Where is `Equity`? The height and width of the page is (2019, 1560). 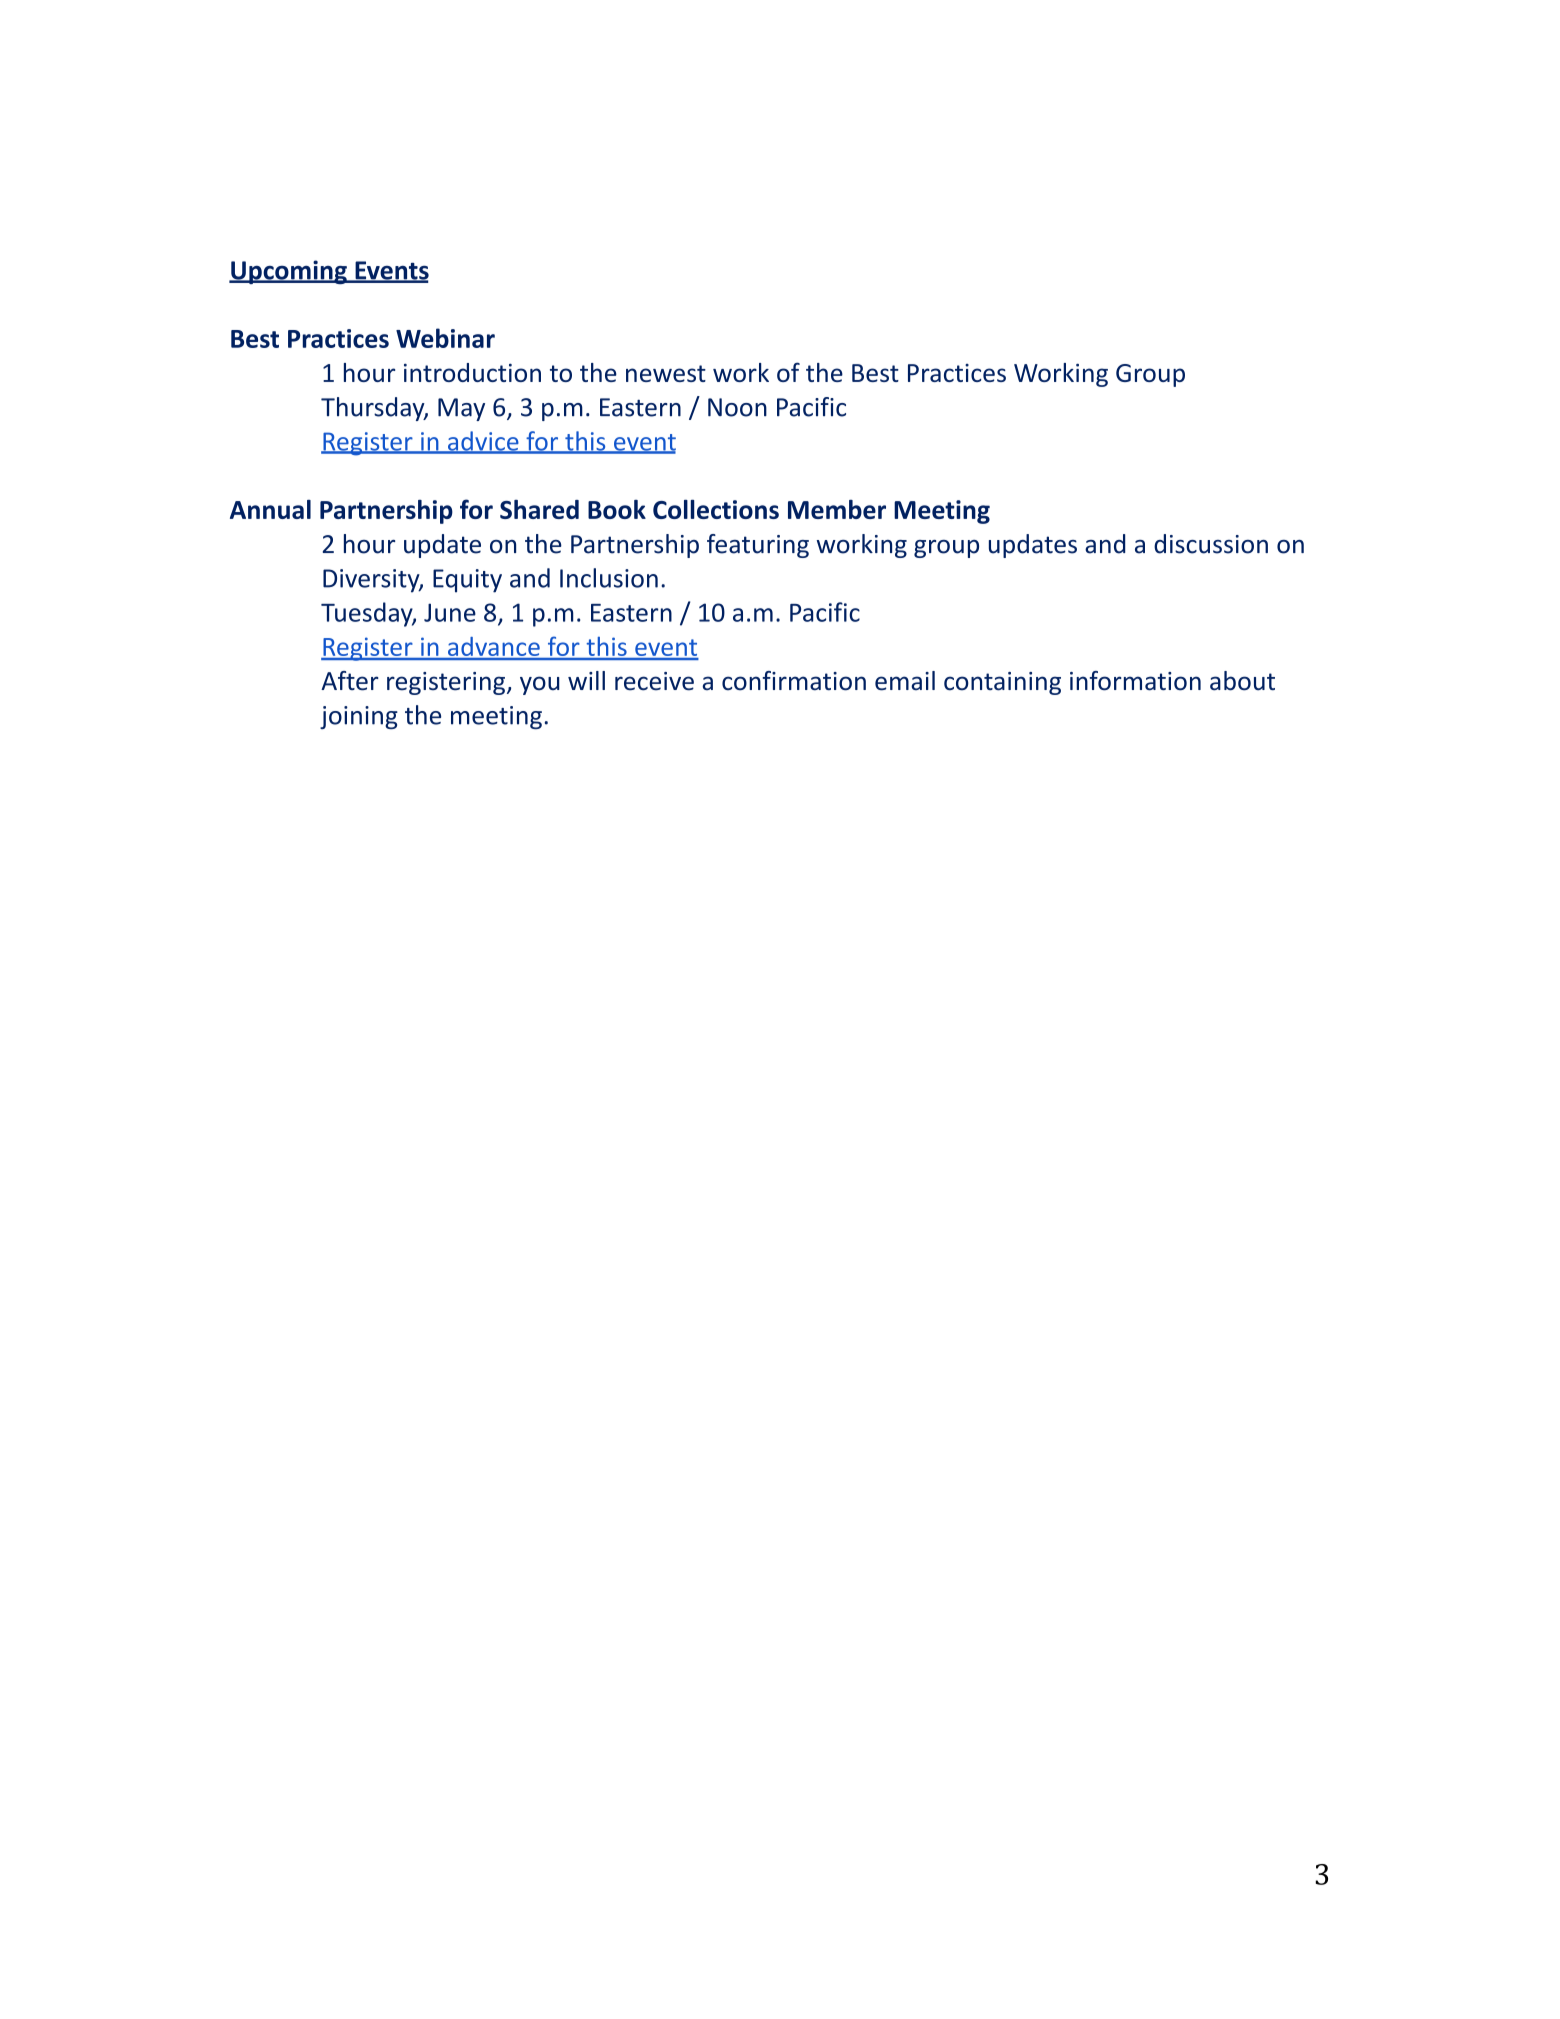
Equity is located at coordinates (467, 581).
